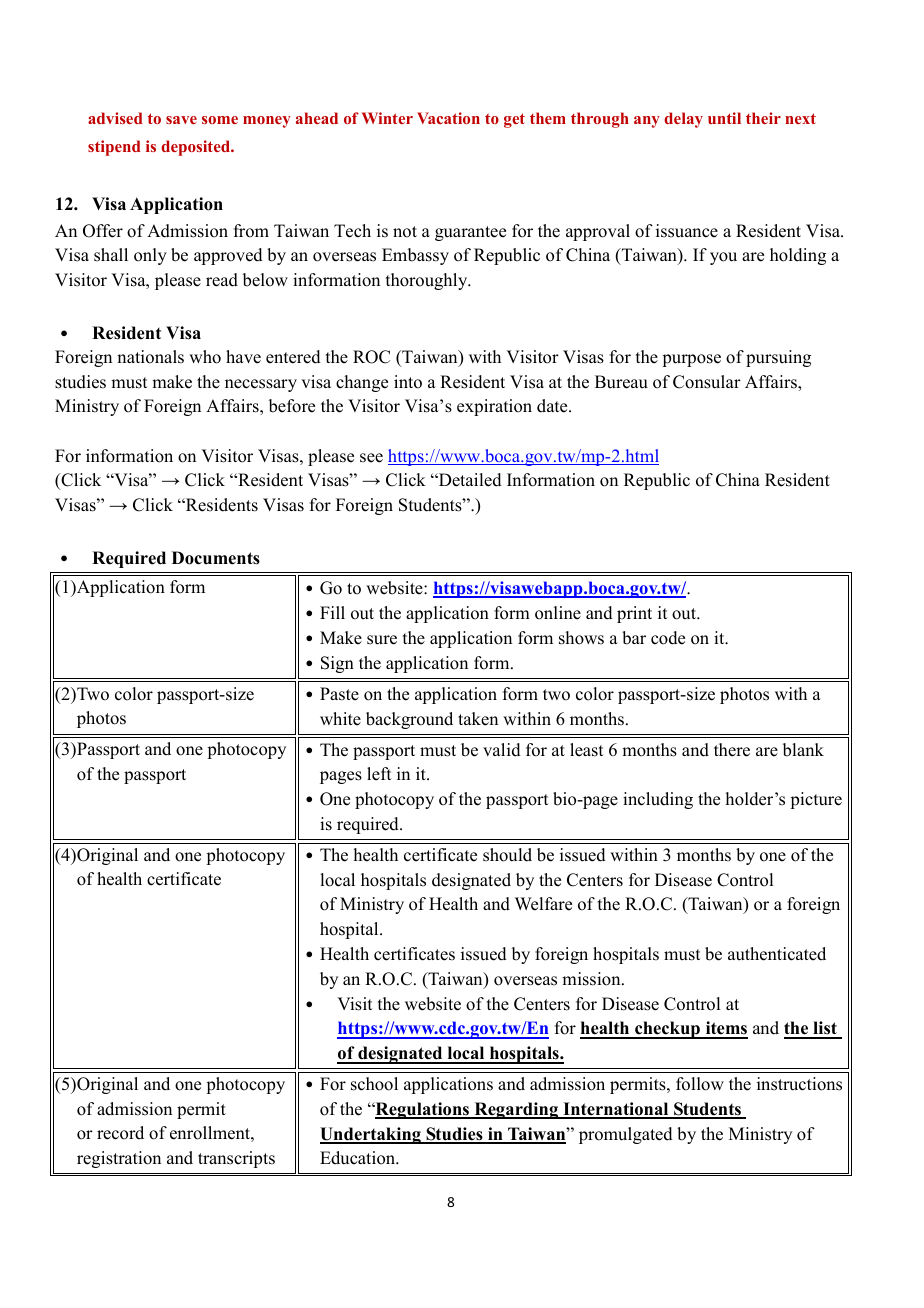 This screenshot has height=1308, width=924. What do you see at coordinates (236, 1159) in the screenshot?
I see `transcripts` at bounding box center [236, 1159].
